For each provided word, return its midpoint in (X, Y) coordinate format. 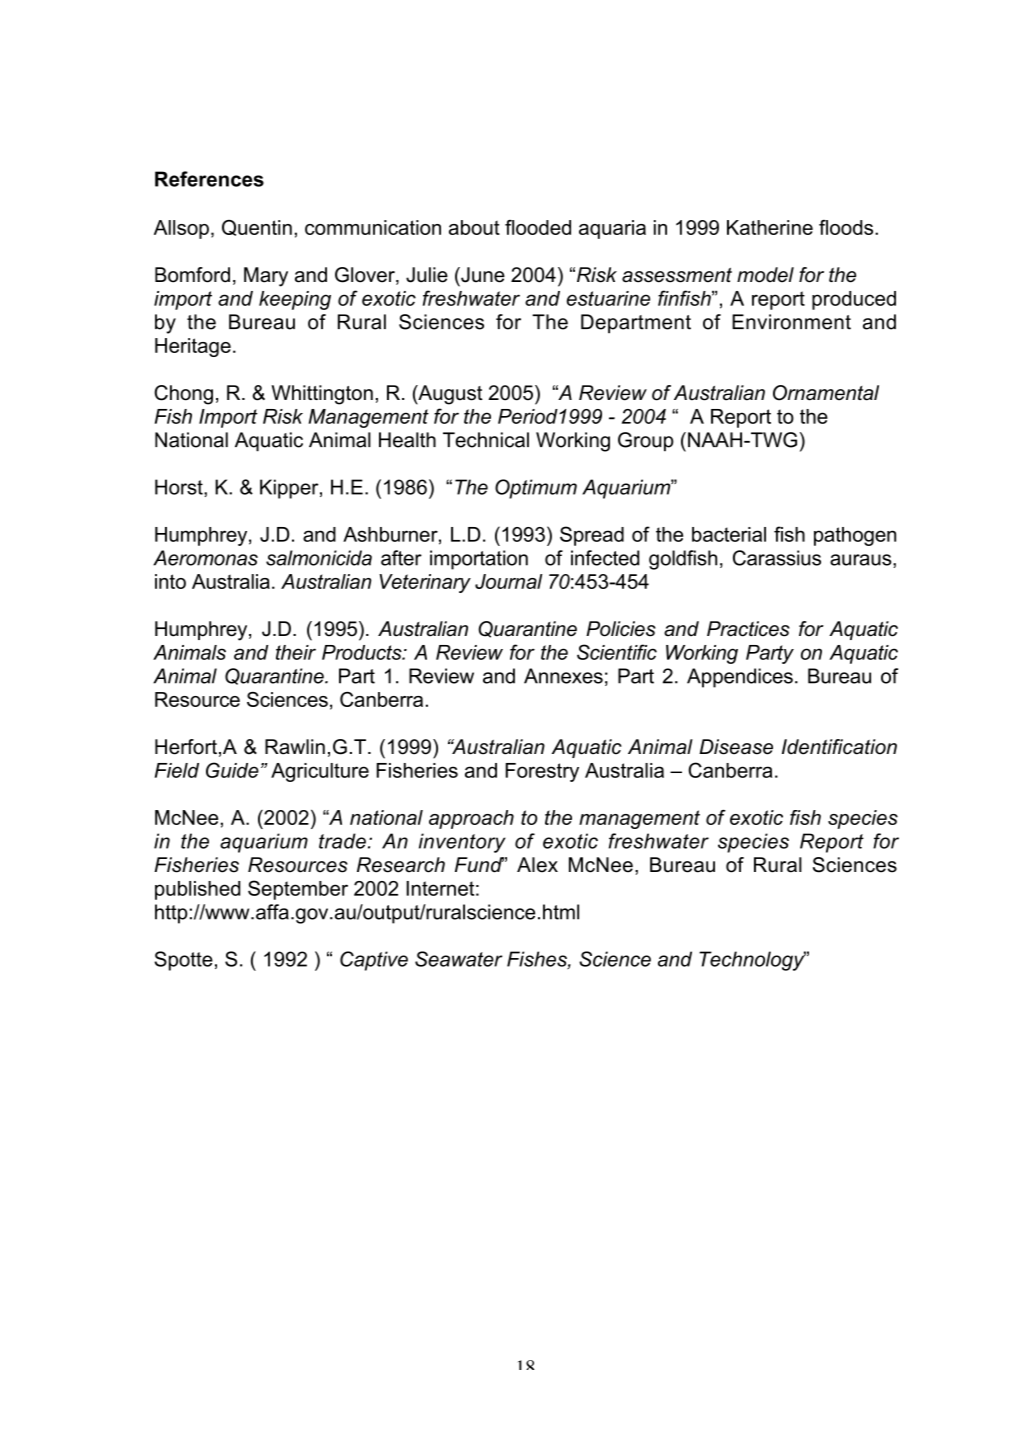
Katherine (770, 227)
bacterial (729, 534)
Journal (508, 581)
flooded (538, 227)
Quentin (257, 228)
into (170, 581)
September (298, 890)
